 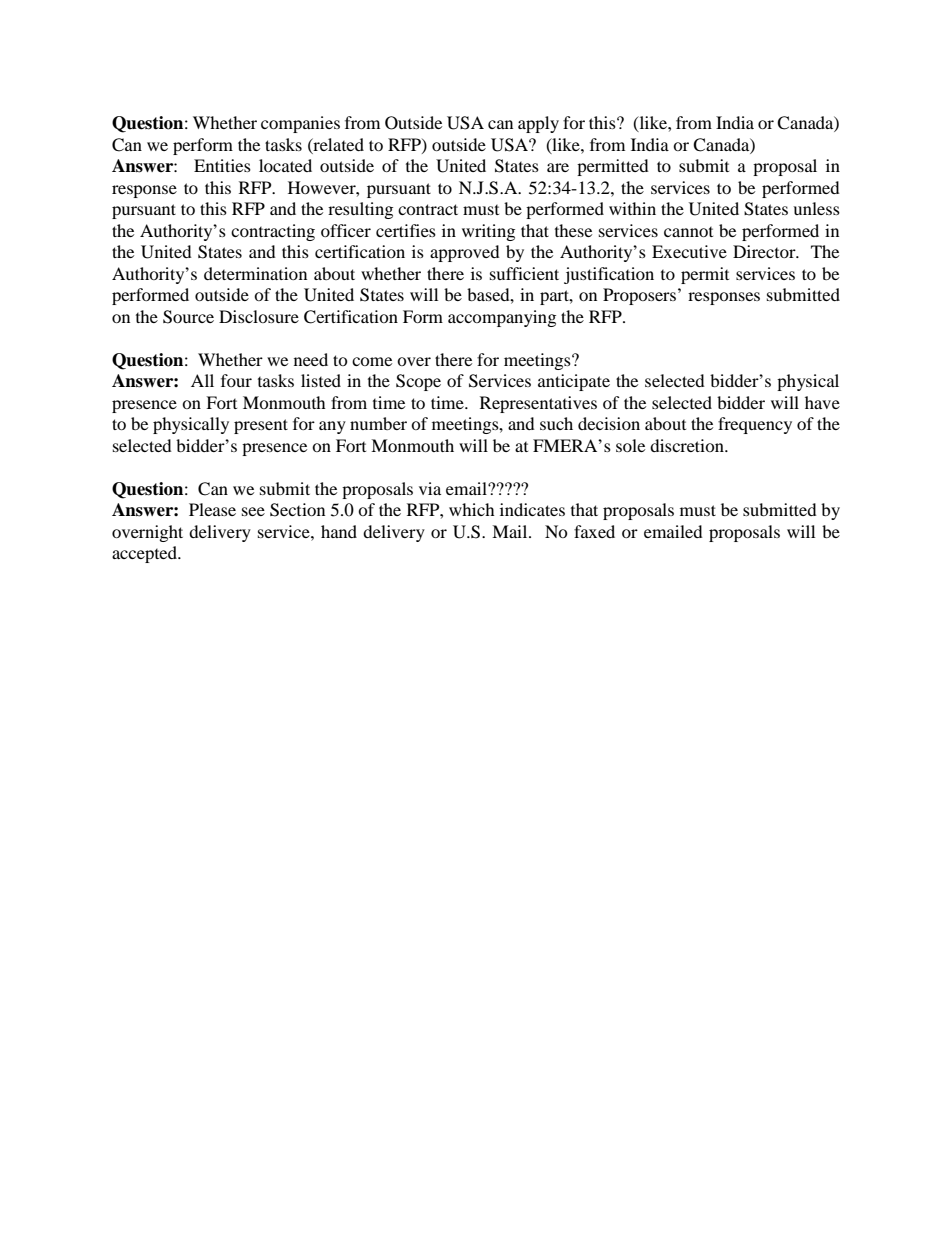 I want to click on are, so click(x=558, y=167).
